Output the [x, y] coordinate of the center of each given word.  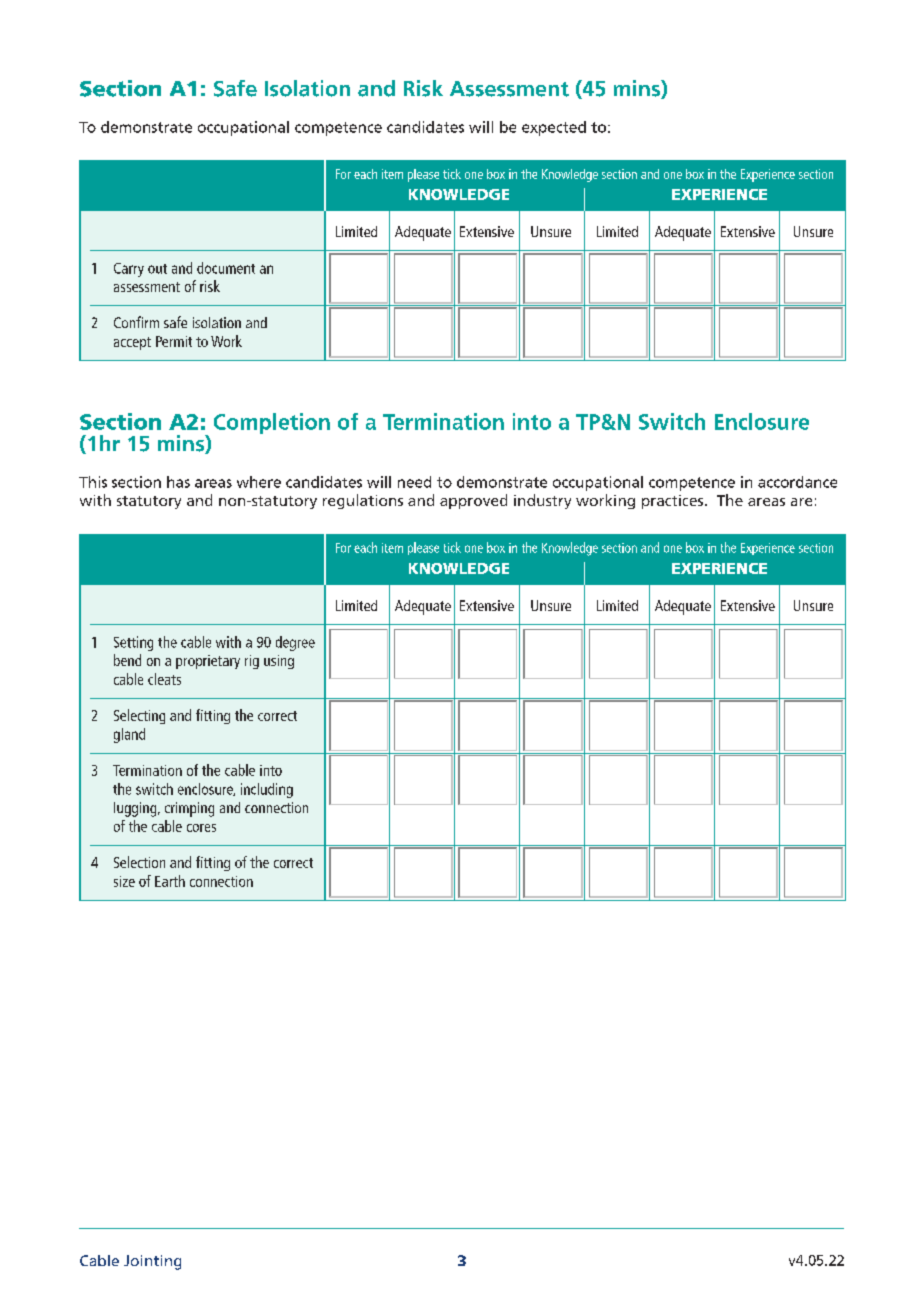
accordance [797, 482]
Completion [272, 423]
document [226, 268]
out [157, 269]
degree [295, 643]
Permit [174, 341]
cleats [164, 679]
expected [554, 128]
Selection [139, 862]
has [178, 482]
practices [674, 502]
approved [473, 501]
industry [542, 501]
